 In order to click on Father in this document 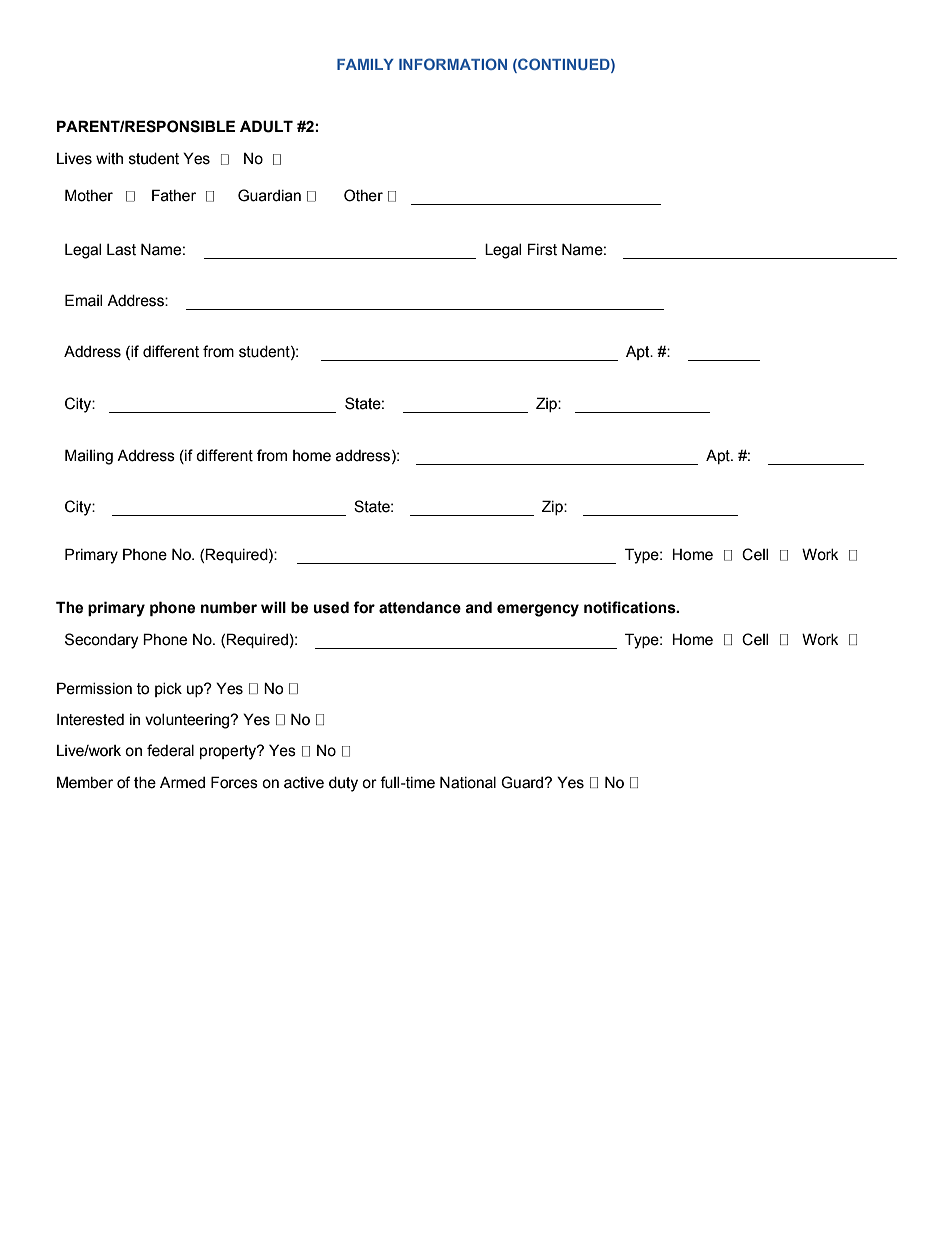, I will do `click(174, 195)`.
